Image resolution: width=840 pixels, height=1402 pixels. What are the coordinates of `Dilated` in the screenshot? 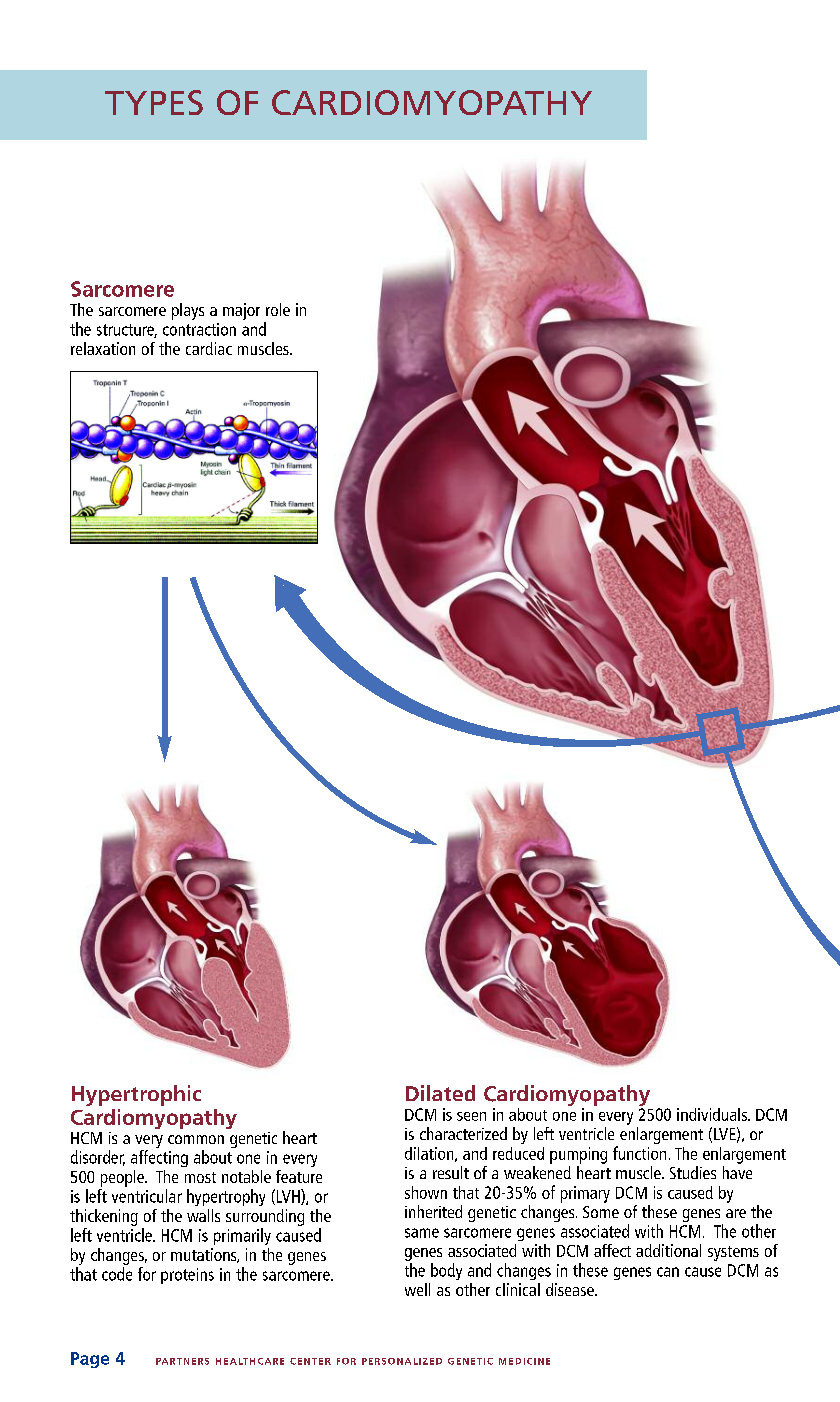 It's located at (440, 1093).
